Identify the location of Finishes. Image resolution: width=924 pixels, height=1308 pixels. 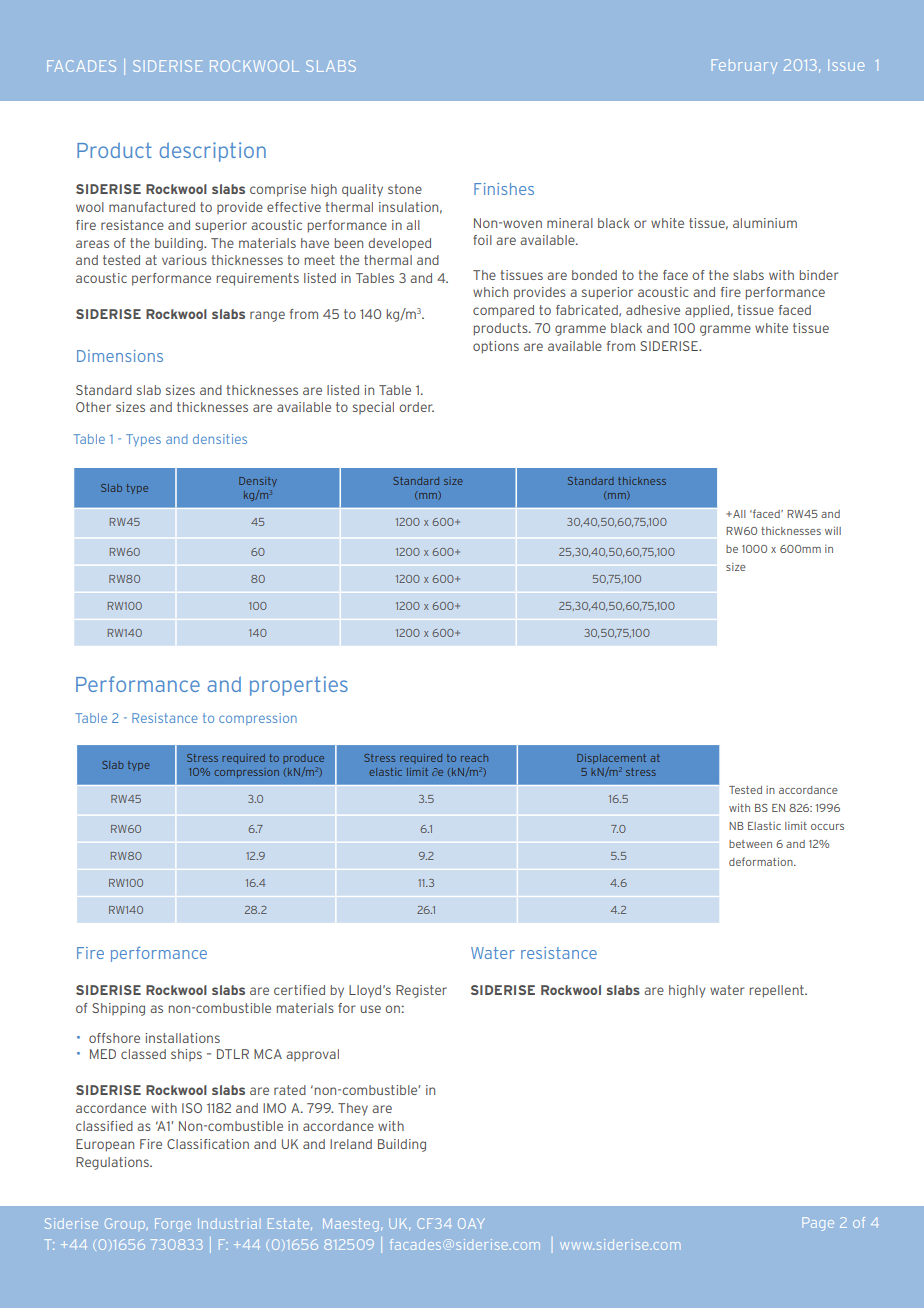
(504, 189).
